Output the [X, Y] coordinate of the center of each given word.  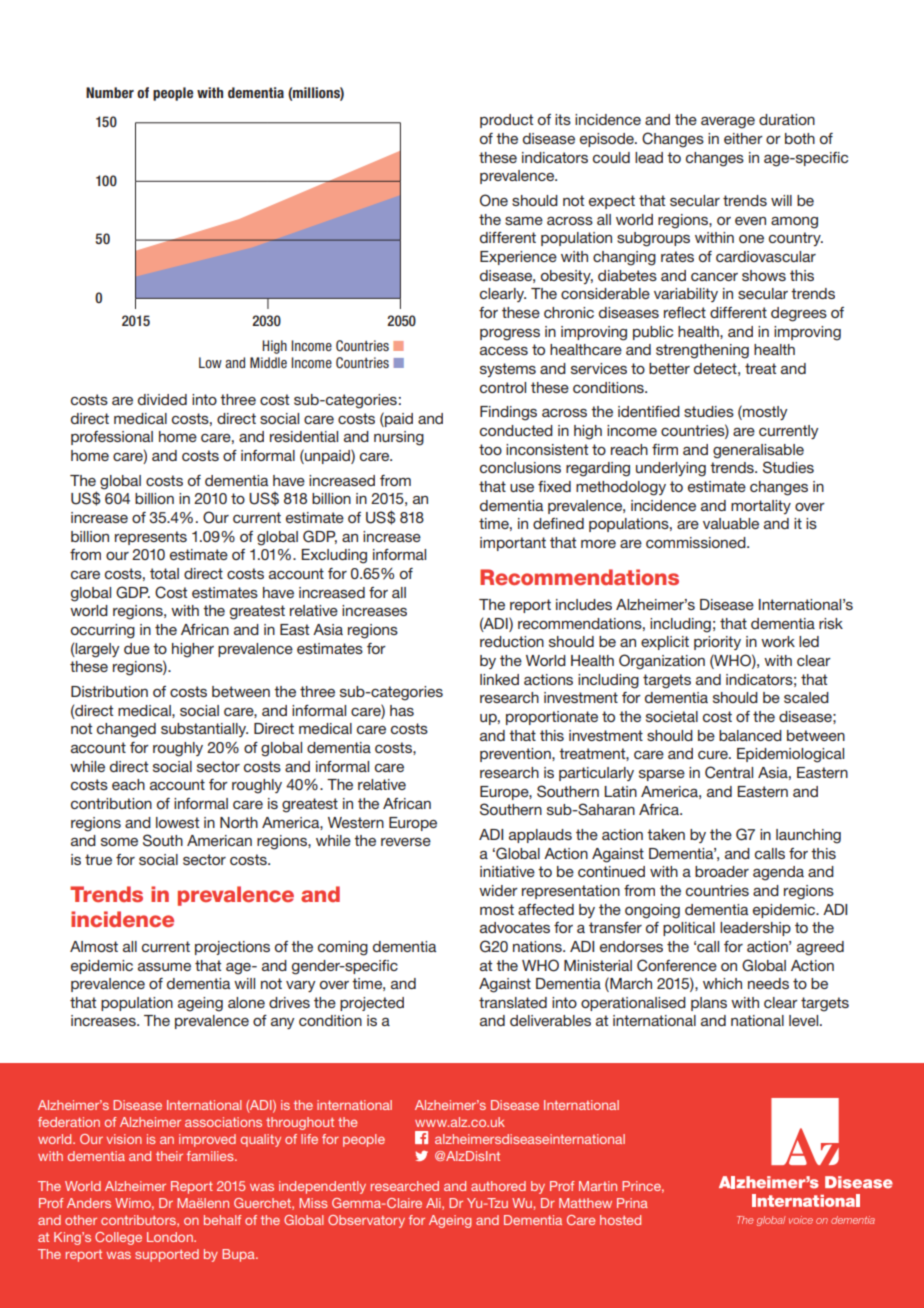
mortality [761, 507]
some [119, 842]
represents [151, 538]
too [490, 449]
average [728, 123]
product [506, 121]
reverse [406, 842]
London [171, 1237]
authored [498, 1186]
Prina [632, 1203]
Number [110, 92]
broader [722, 871]
